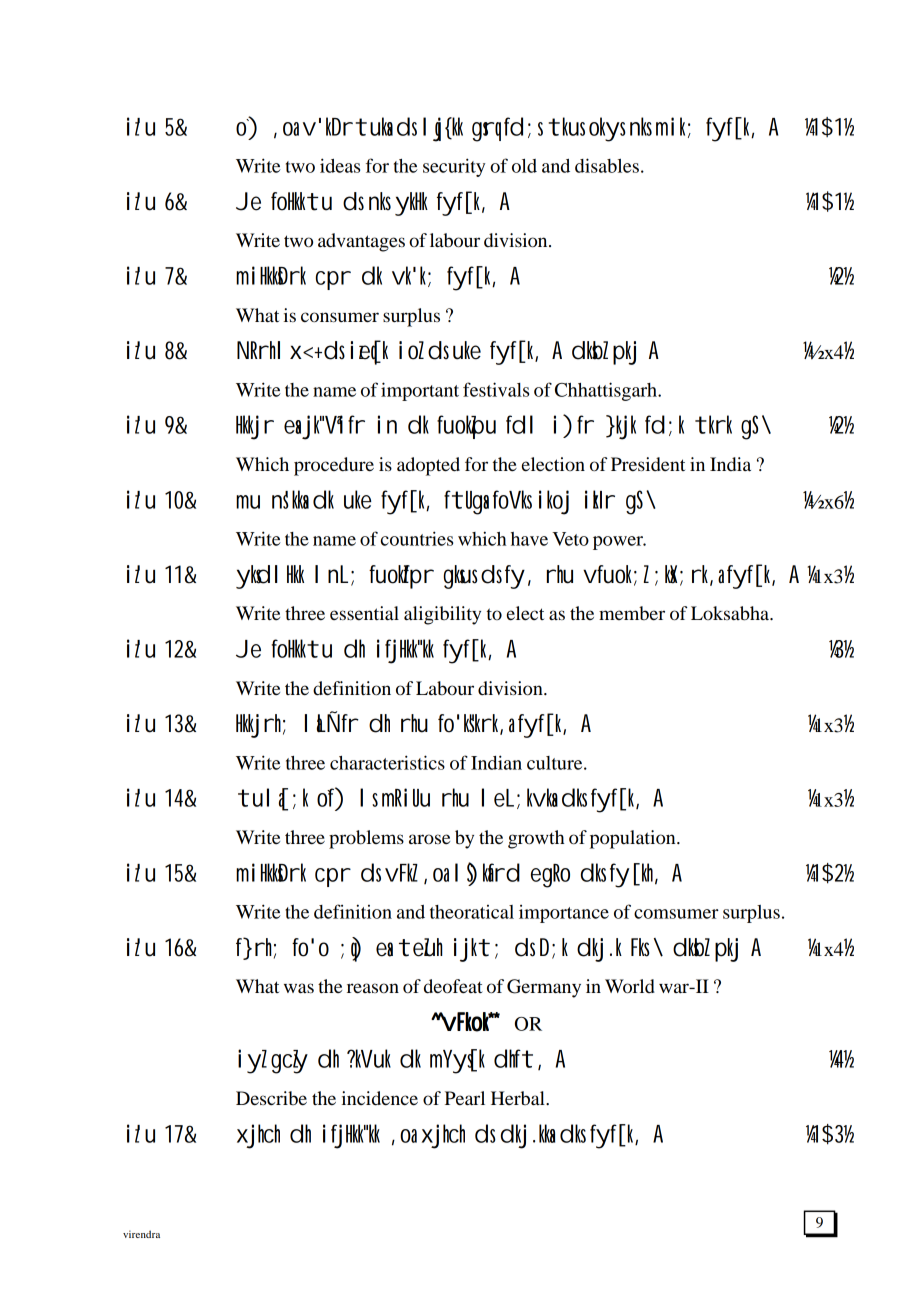 This page has height=1307, width=924. I want to click on security, so click(454, 167).
